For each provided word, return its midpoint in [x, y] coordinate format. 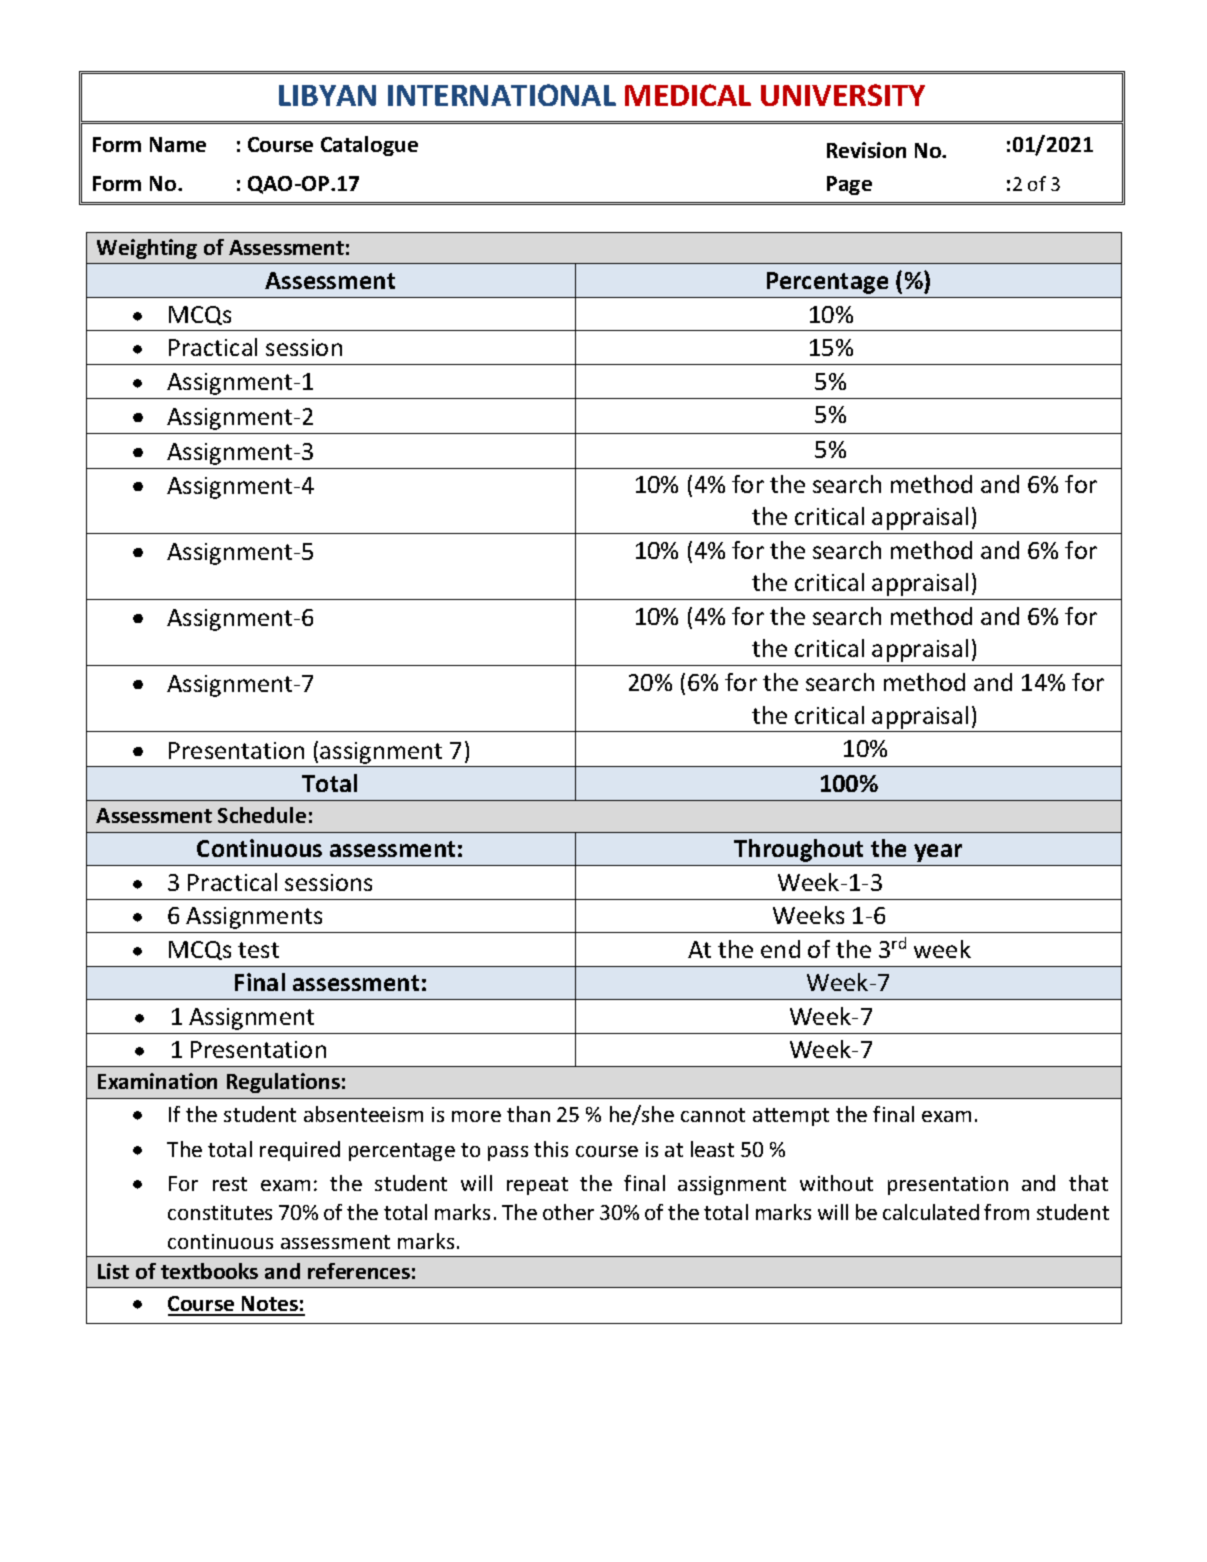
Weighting [147, 249]
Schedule [262, 815]
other [568, 1212]
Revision [866, 150]
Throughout [798, 850]
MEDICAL [688, 95]
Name [178, 144]
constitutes [220, 1212]
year [938, 853]
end [780, 949]
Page [849, 185]
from [1006, 1212]
